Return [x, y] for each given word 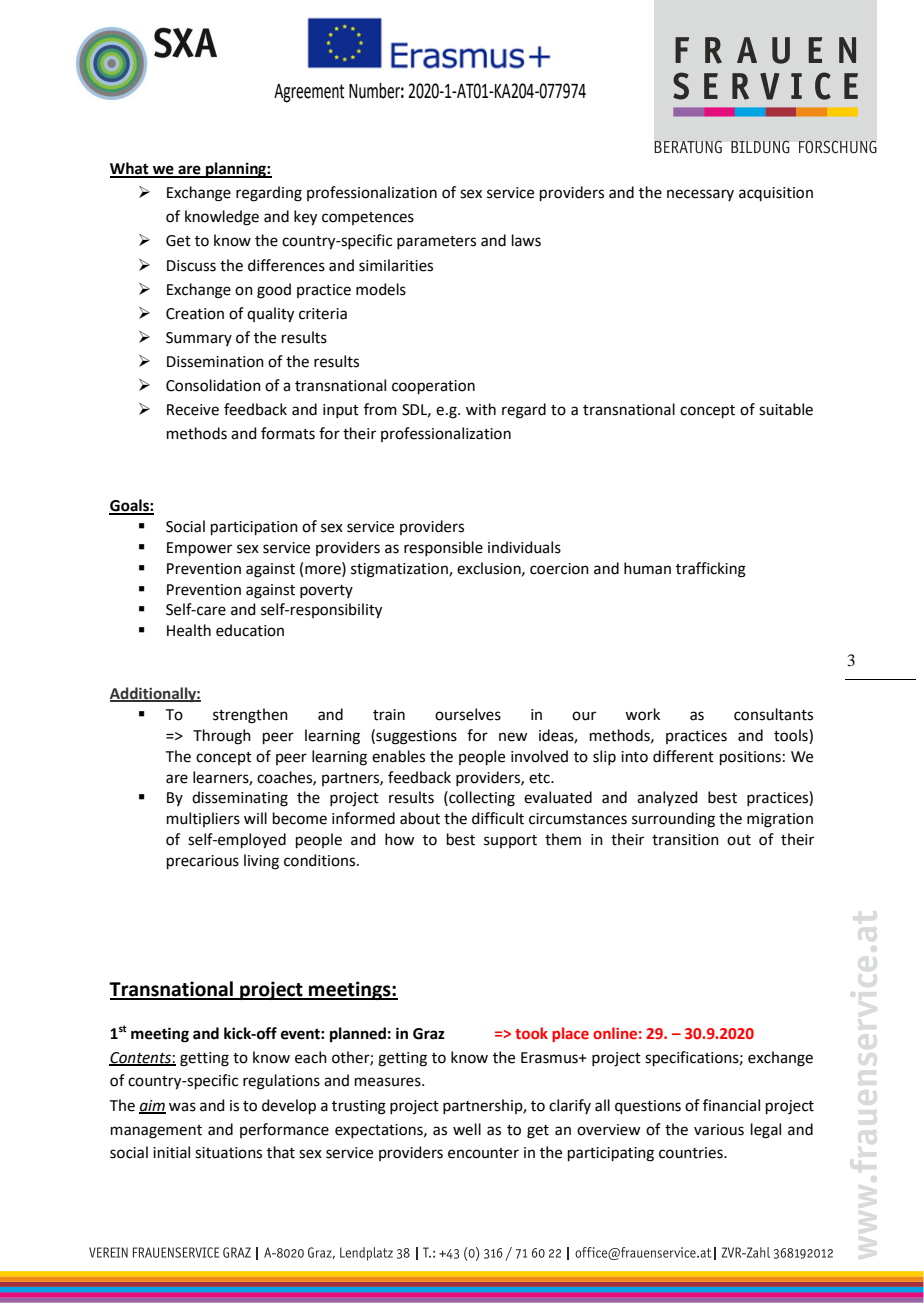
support [510, 841]
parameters [436, 242]
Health [189, 630]
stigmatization [400, 570]
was [182, 1107]
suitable [786, 409]
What [130, 169]
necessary [700, 195]
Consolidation [213, 385]
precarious [203, 862]
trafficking [711, 570]
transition [685, 840]
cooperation [433, 387]
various [719, 1130]
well [467, 1129]
